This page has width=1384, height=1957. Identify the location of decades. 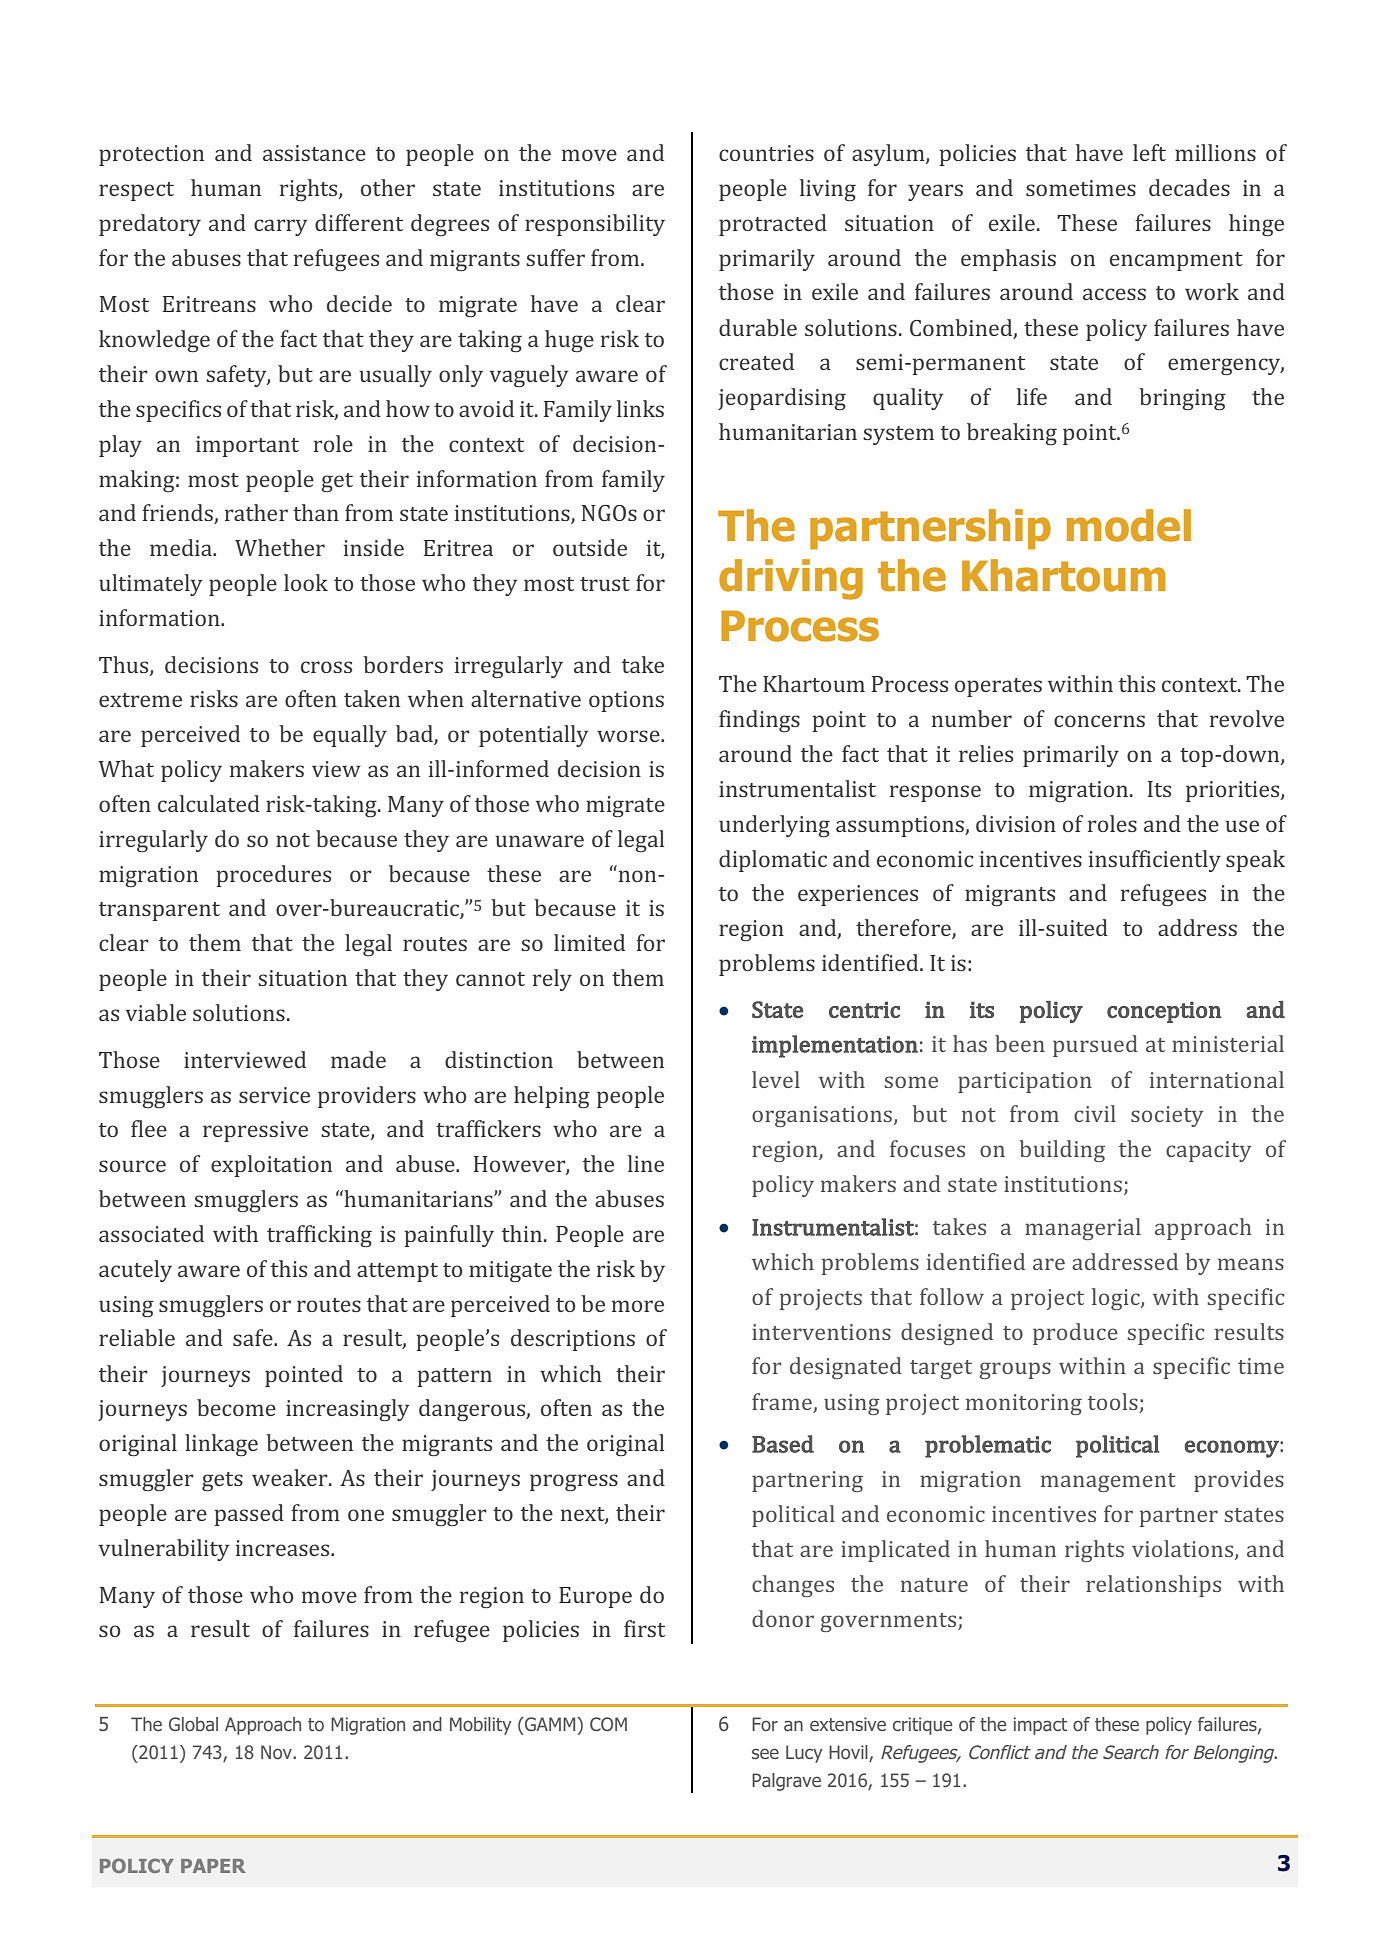
(1189, 187).
